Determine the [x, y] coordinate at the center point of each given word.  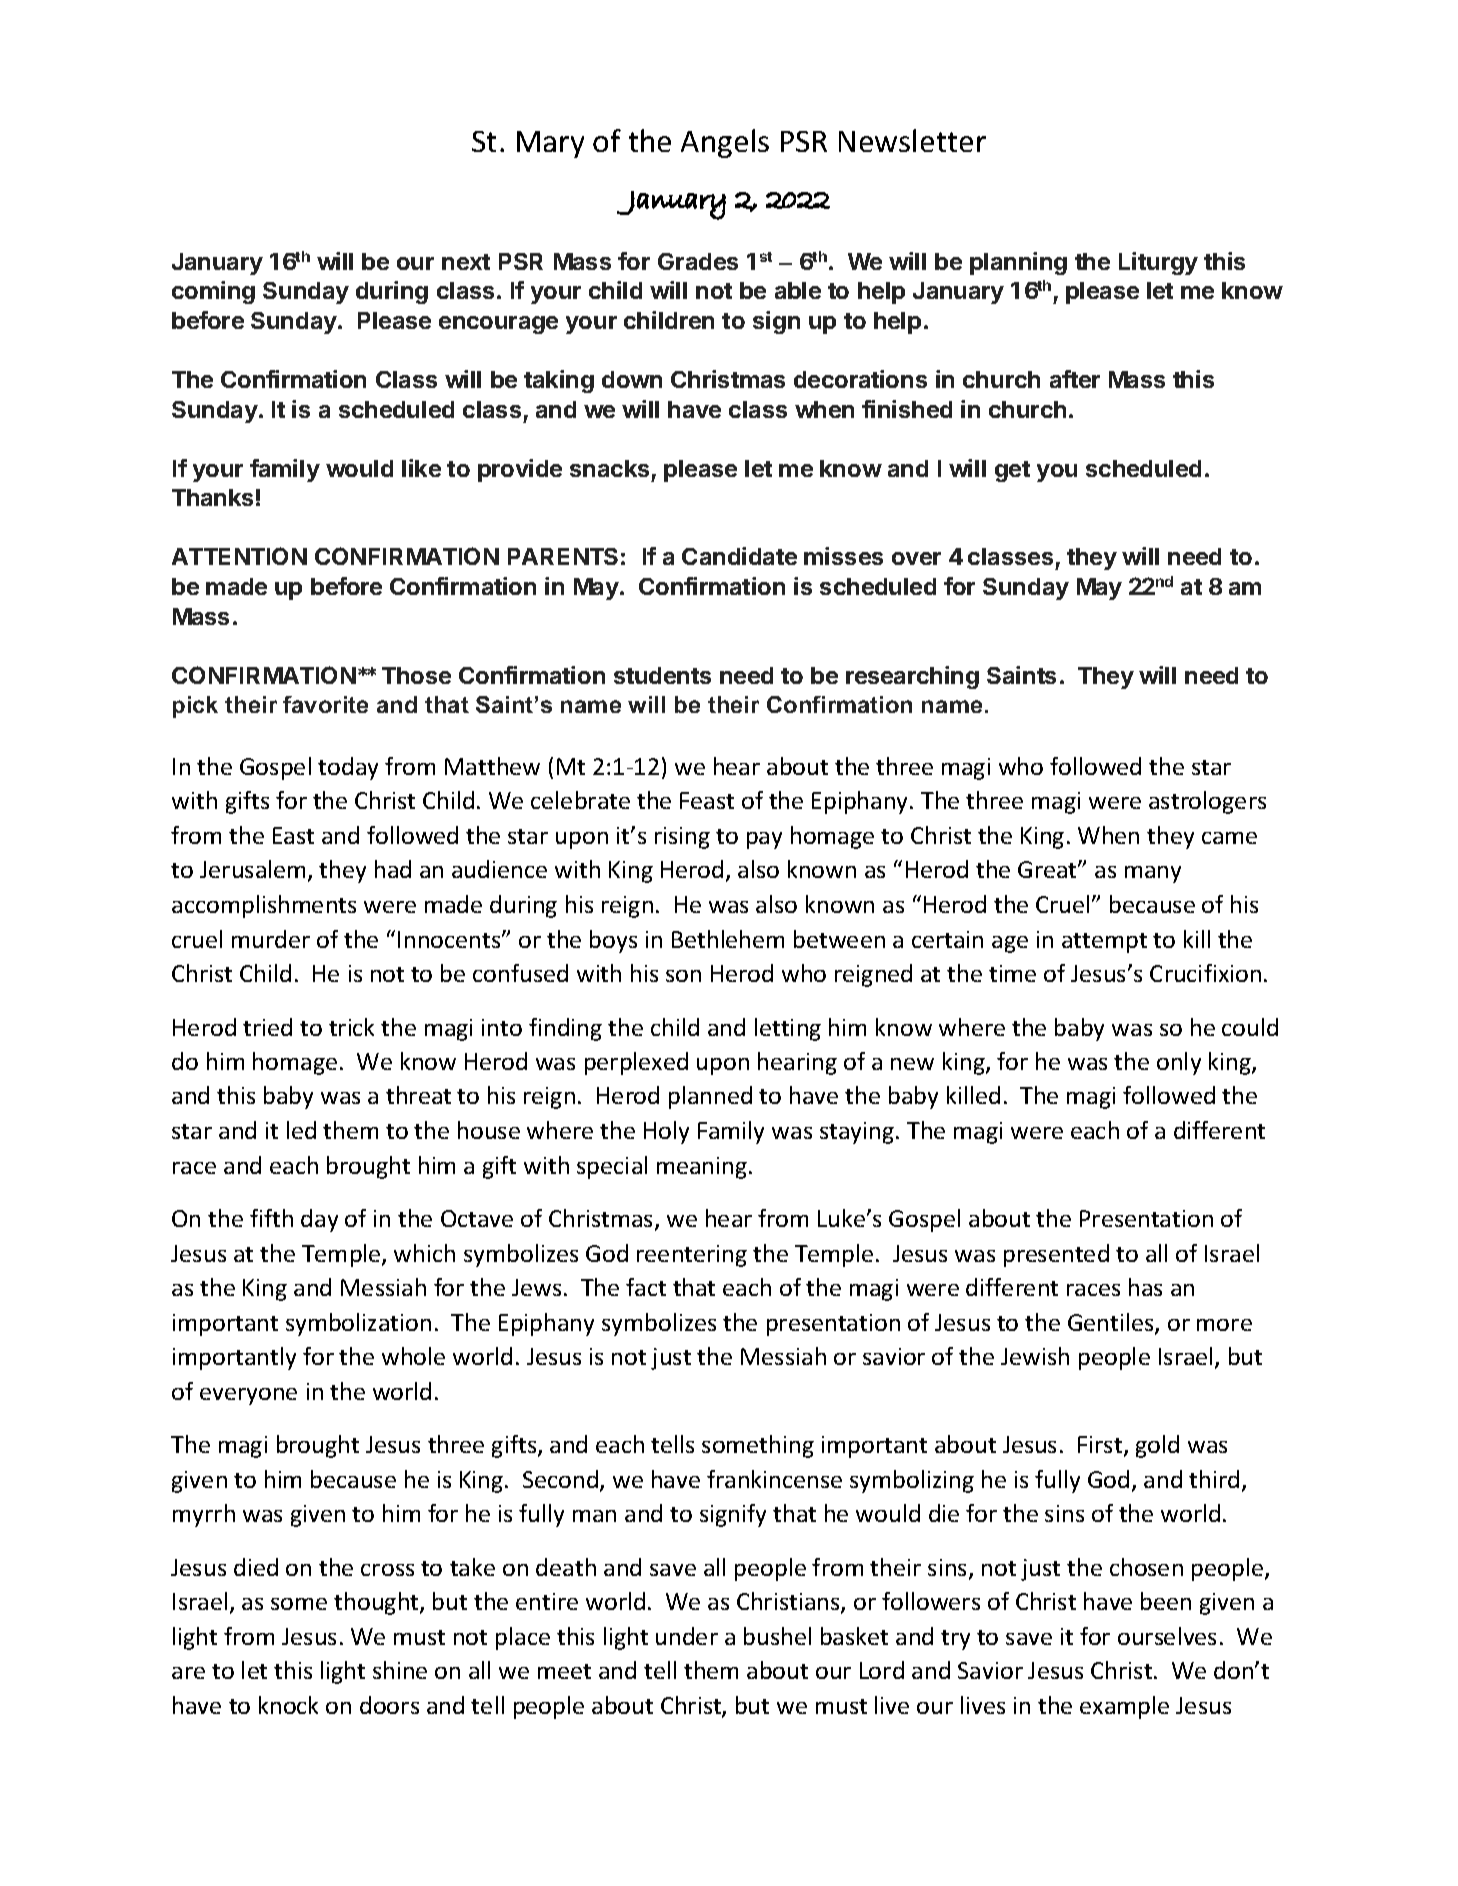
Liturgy [1158, 263]
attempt [1104, 943]
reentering [692, 1256]
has [1145, 1287]
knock [288, 1705]
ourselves [1167, 1636]
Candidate [739, 556]
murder [271, 939]
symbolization [358, 1324]
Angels [725, 143]
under [687, 1636]
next [466, 262]
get [1012, 471]
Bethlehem [728, 939]
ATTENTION [239, 556]
